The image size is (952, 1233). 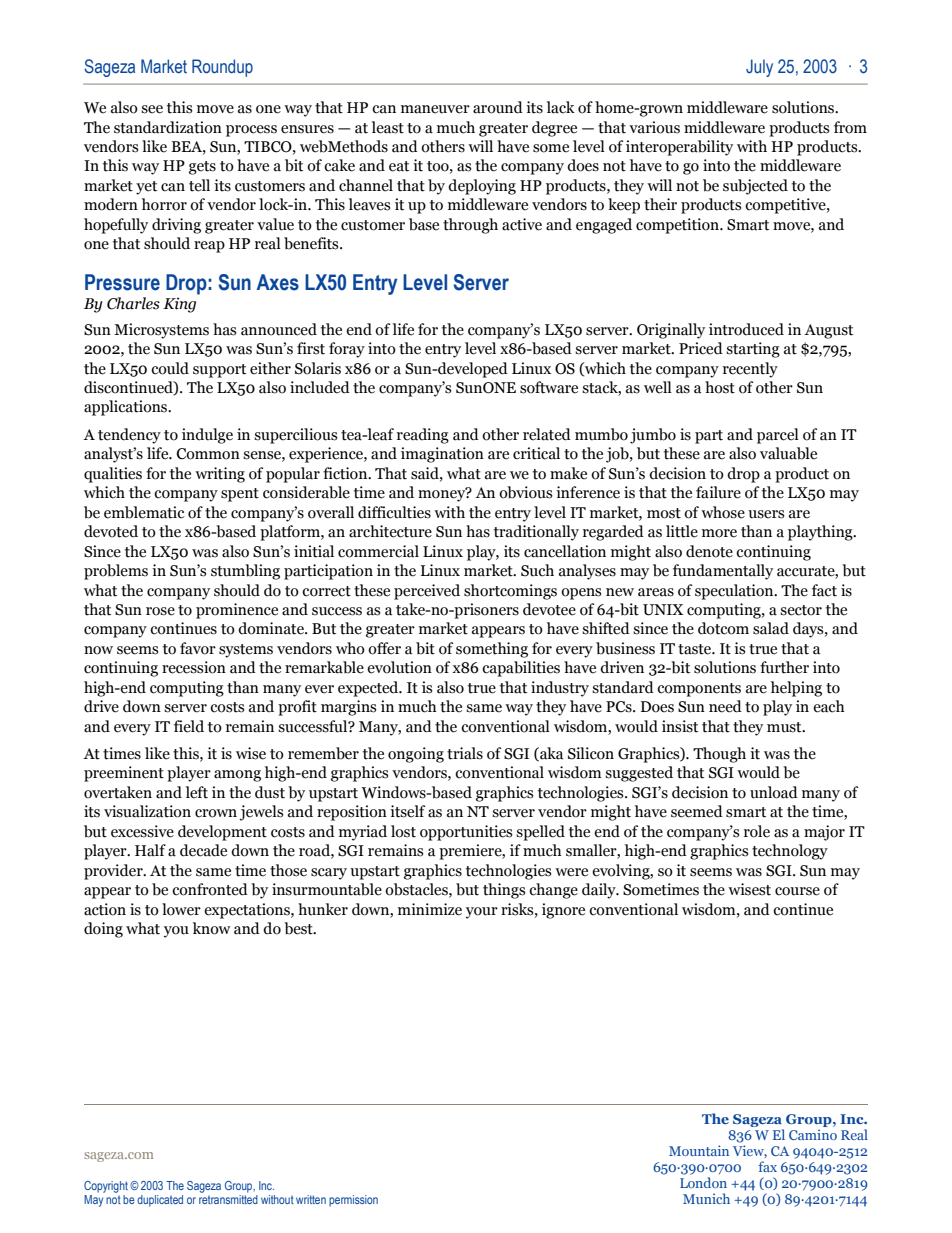 What do you see at coordinates (759, 68) in the image?
I see `July` at bounding box center [759, 68].
